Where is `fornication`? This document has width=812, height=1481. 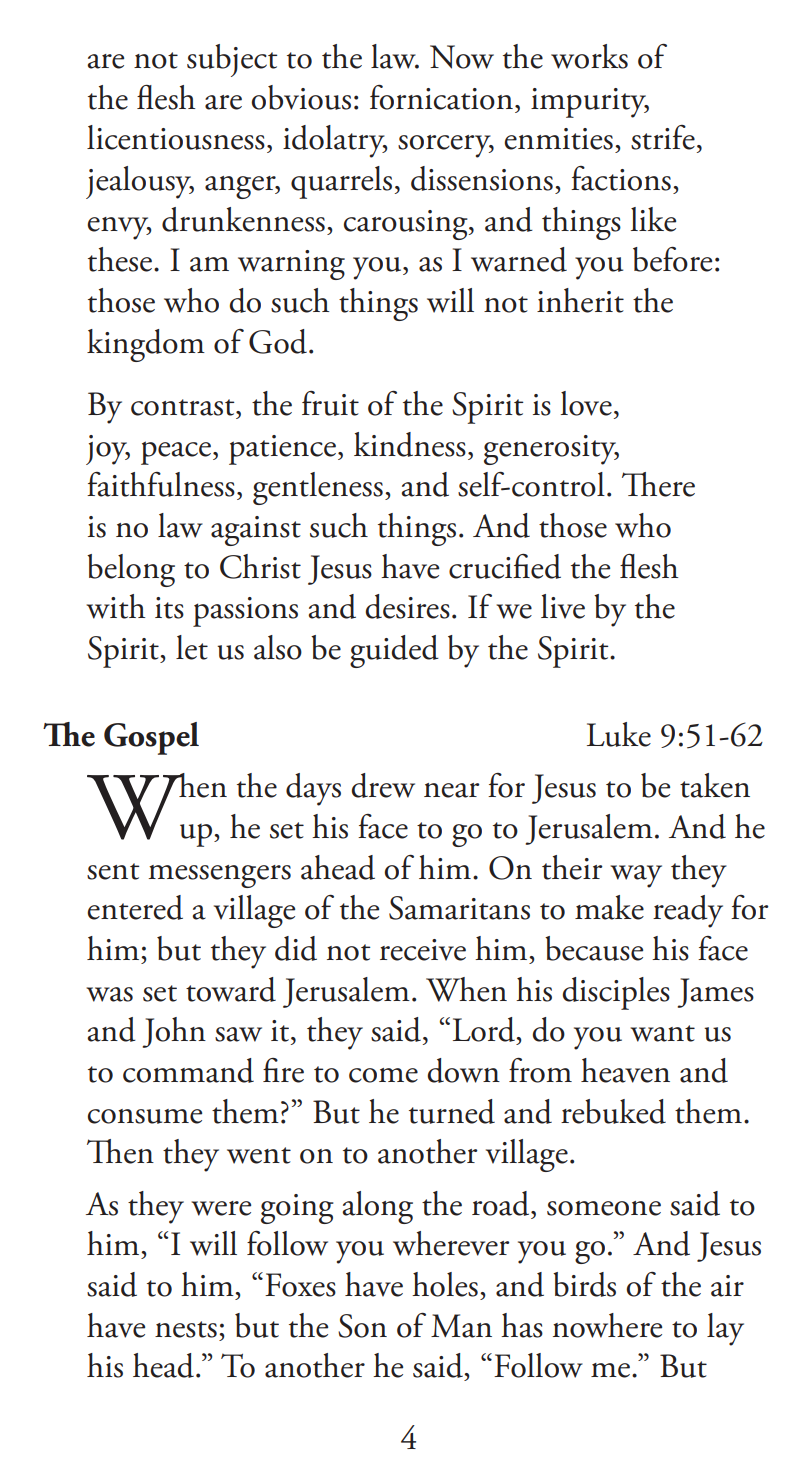
fornication is located at coordinates (441, 97).
